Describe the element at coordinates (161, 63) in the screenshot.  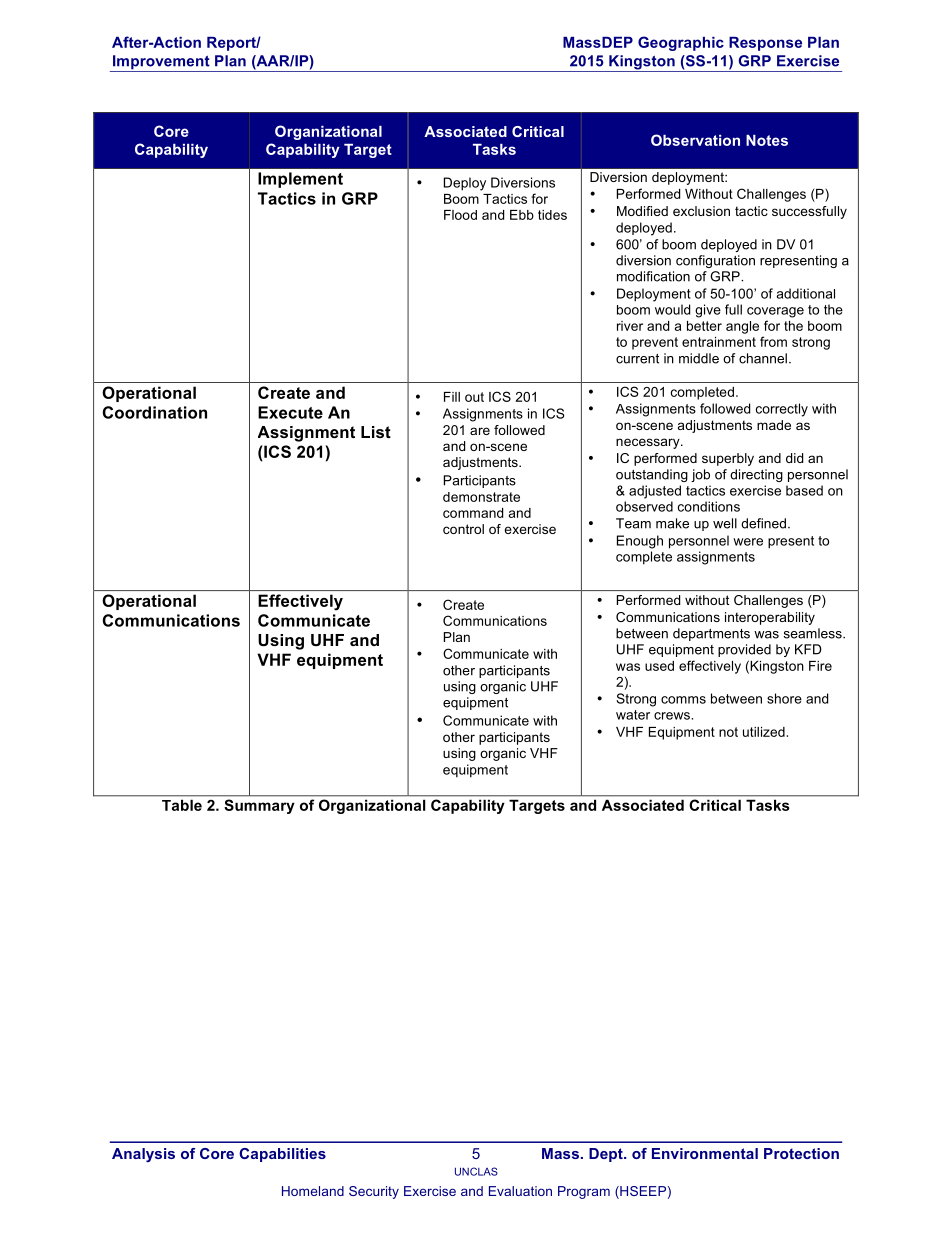
I see `Improvement` at that location.
